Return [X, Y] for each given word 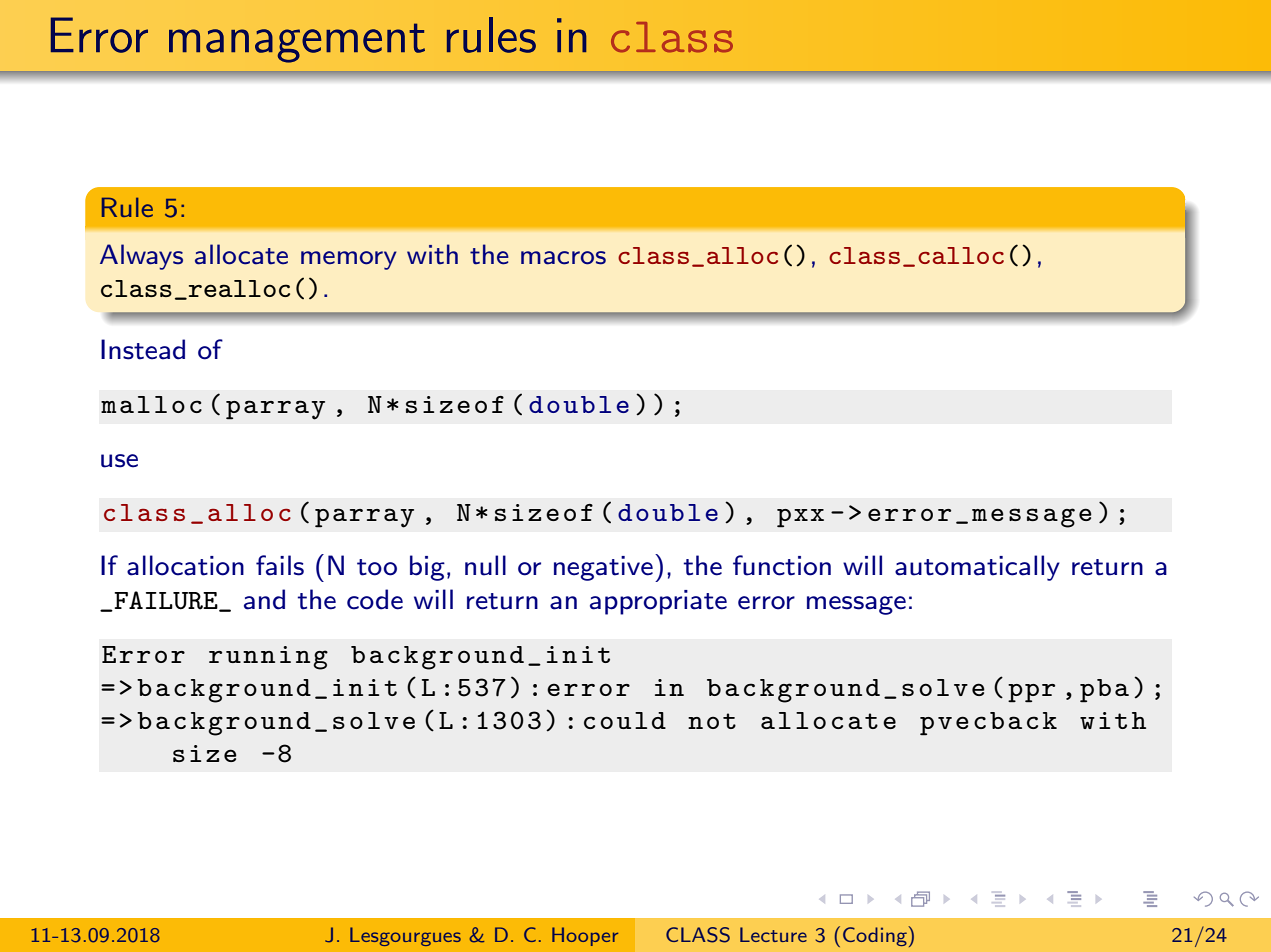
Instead [143, 349]
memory [349, 260]
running [268, 658]
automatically [977, 568]
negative [603, 568]
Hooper [585, 936]
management [297, 43]
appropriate [658, 602]
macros [563, 258]
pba [1104, 691]
